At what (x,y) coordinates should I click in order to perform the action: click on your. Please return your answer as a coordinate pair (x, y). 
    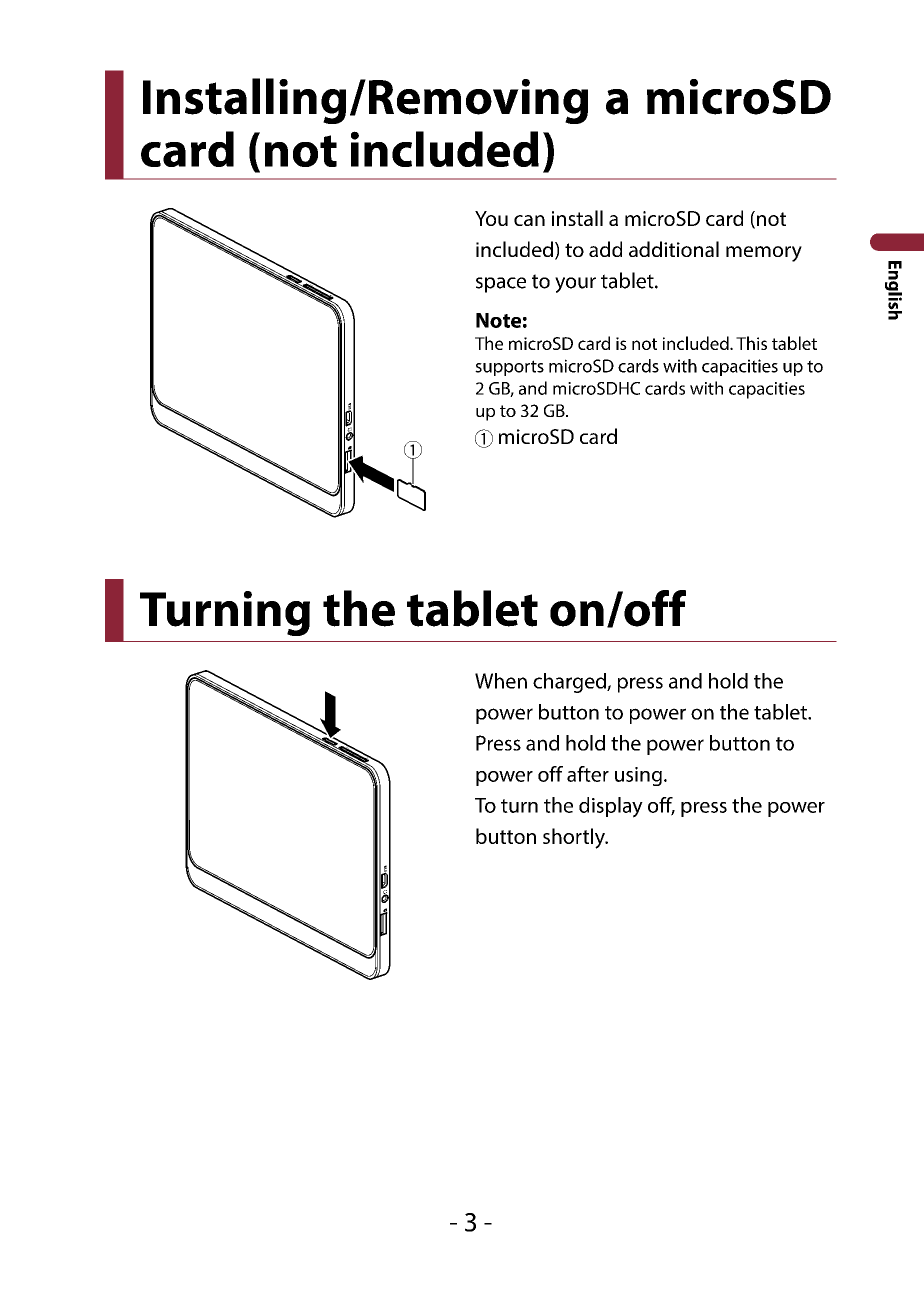
    Looking at the image, I should click on (575, 285).
